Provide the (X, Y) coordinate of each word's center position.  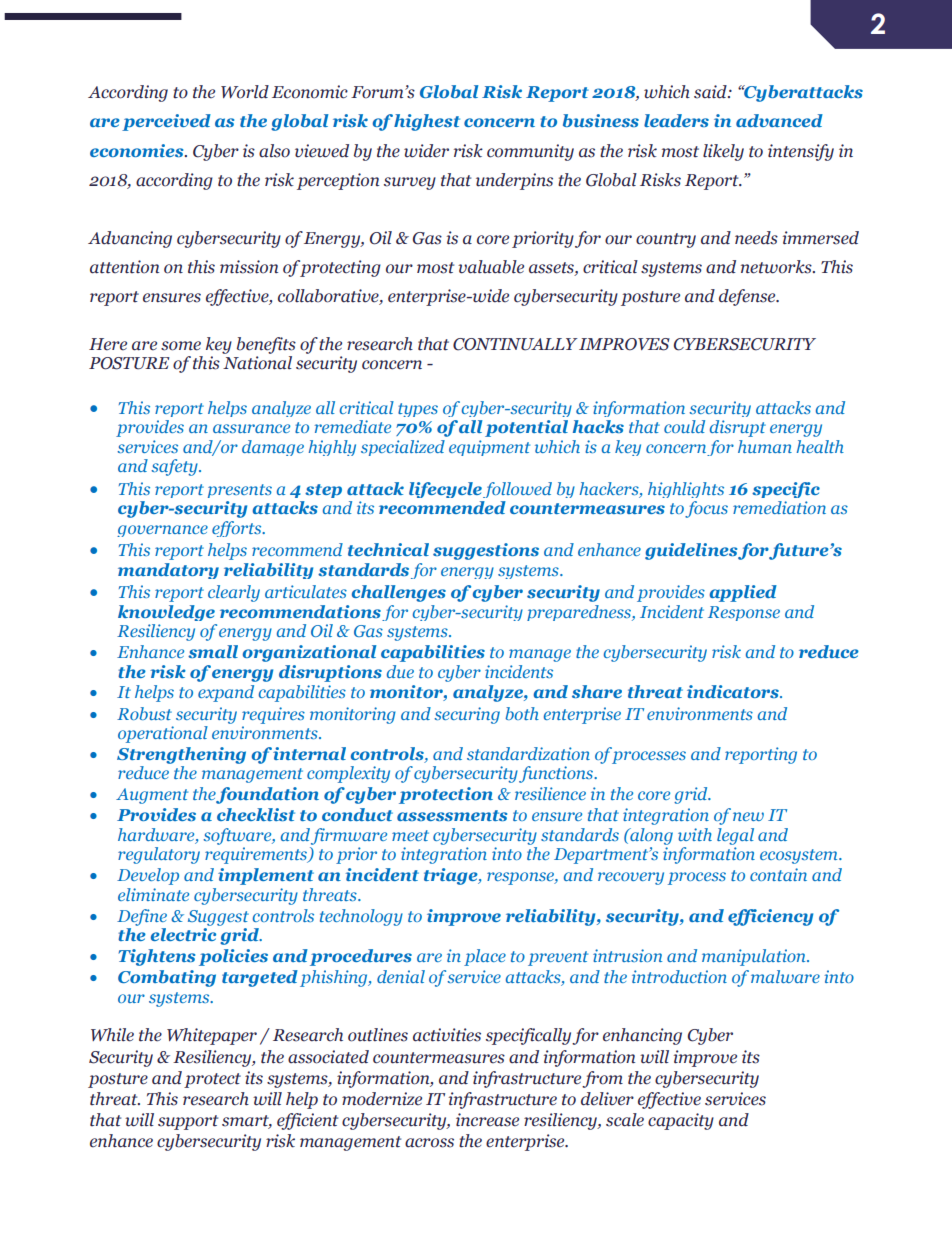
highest (427, 122)
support (188, 1122)
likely (723, 152)
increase (487, 1120)
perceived (166, 122)
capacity (681, 1121)
